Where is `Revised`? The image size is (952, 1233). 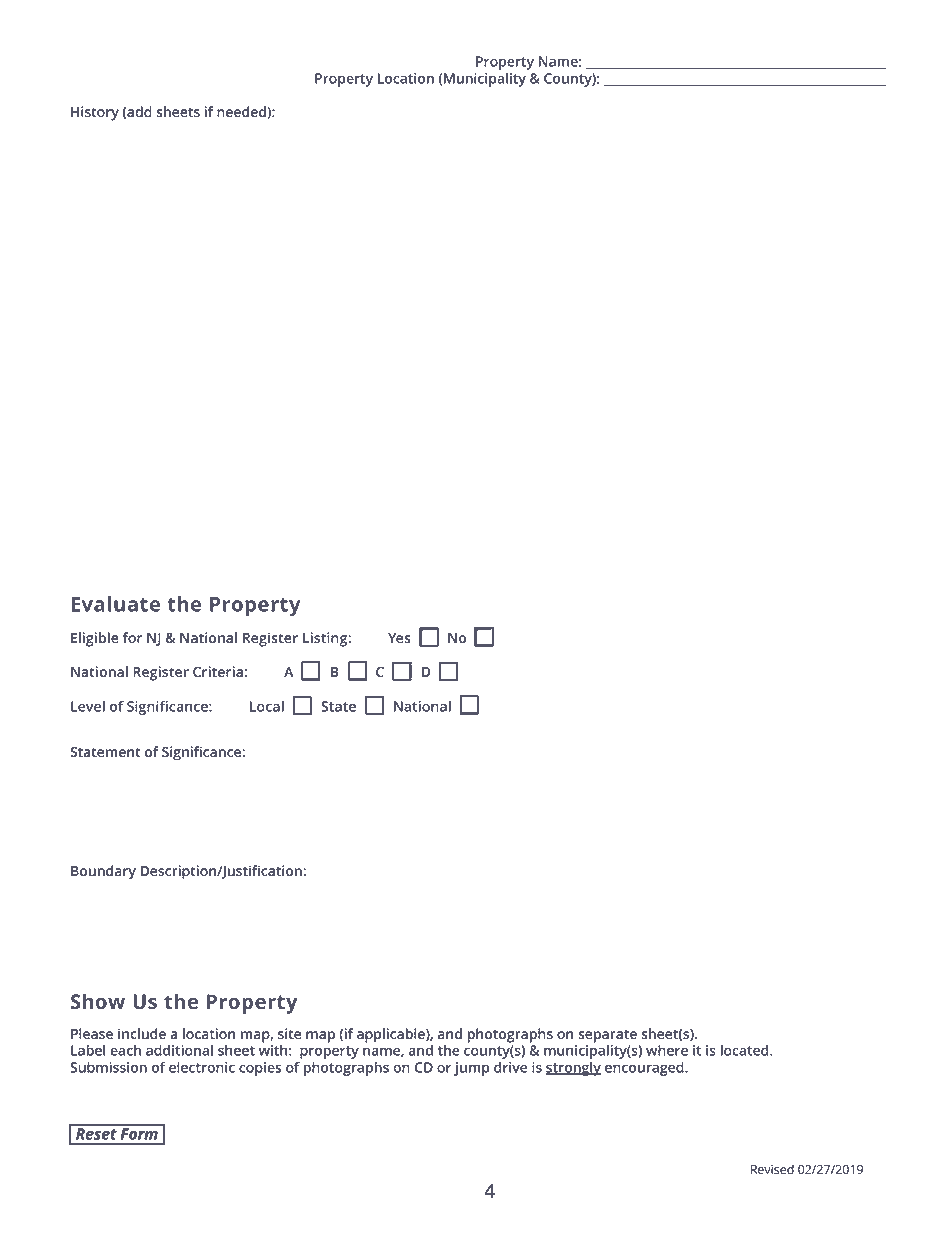
Revised is located at coordinates (772, 1169).
